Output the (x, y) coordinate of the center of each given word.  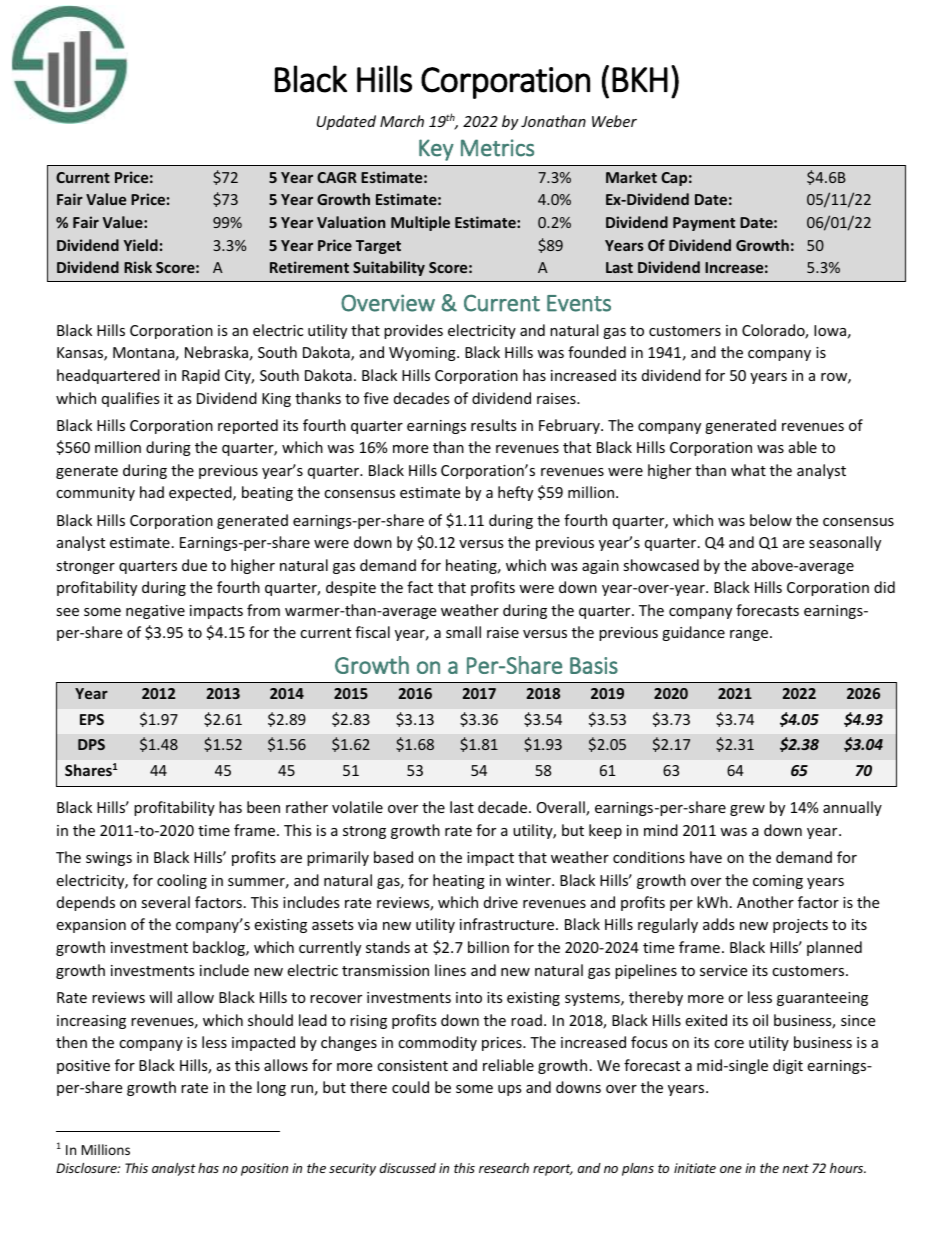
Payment (704, 224)
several (165, 902)
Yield (141, 245)
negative (155, 612)
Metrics (497, 148)
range (750, 635)
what (748, 470)
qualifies (131, 399)
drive (501, 902)
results (494, 425)
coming (778, 882)
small (463, 632)
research (504, 1168)
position (264, 1169)
